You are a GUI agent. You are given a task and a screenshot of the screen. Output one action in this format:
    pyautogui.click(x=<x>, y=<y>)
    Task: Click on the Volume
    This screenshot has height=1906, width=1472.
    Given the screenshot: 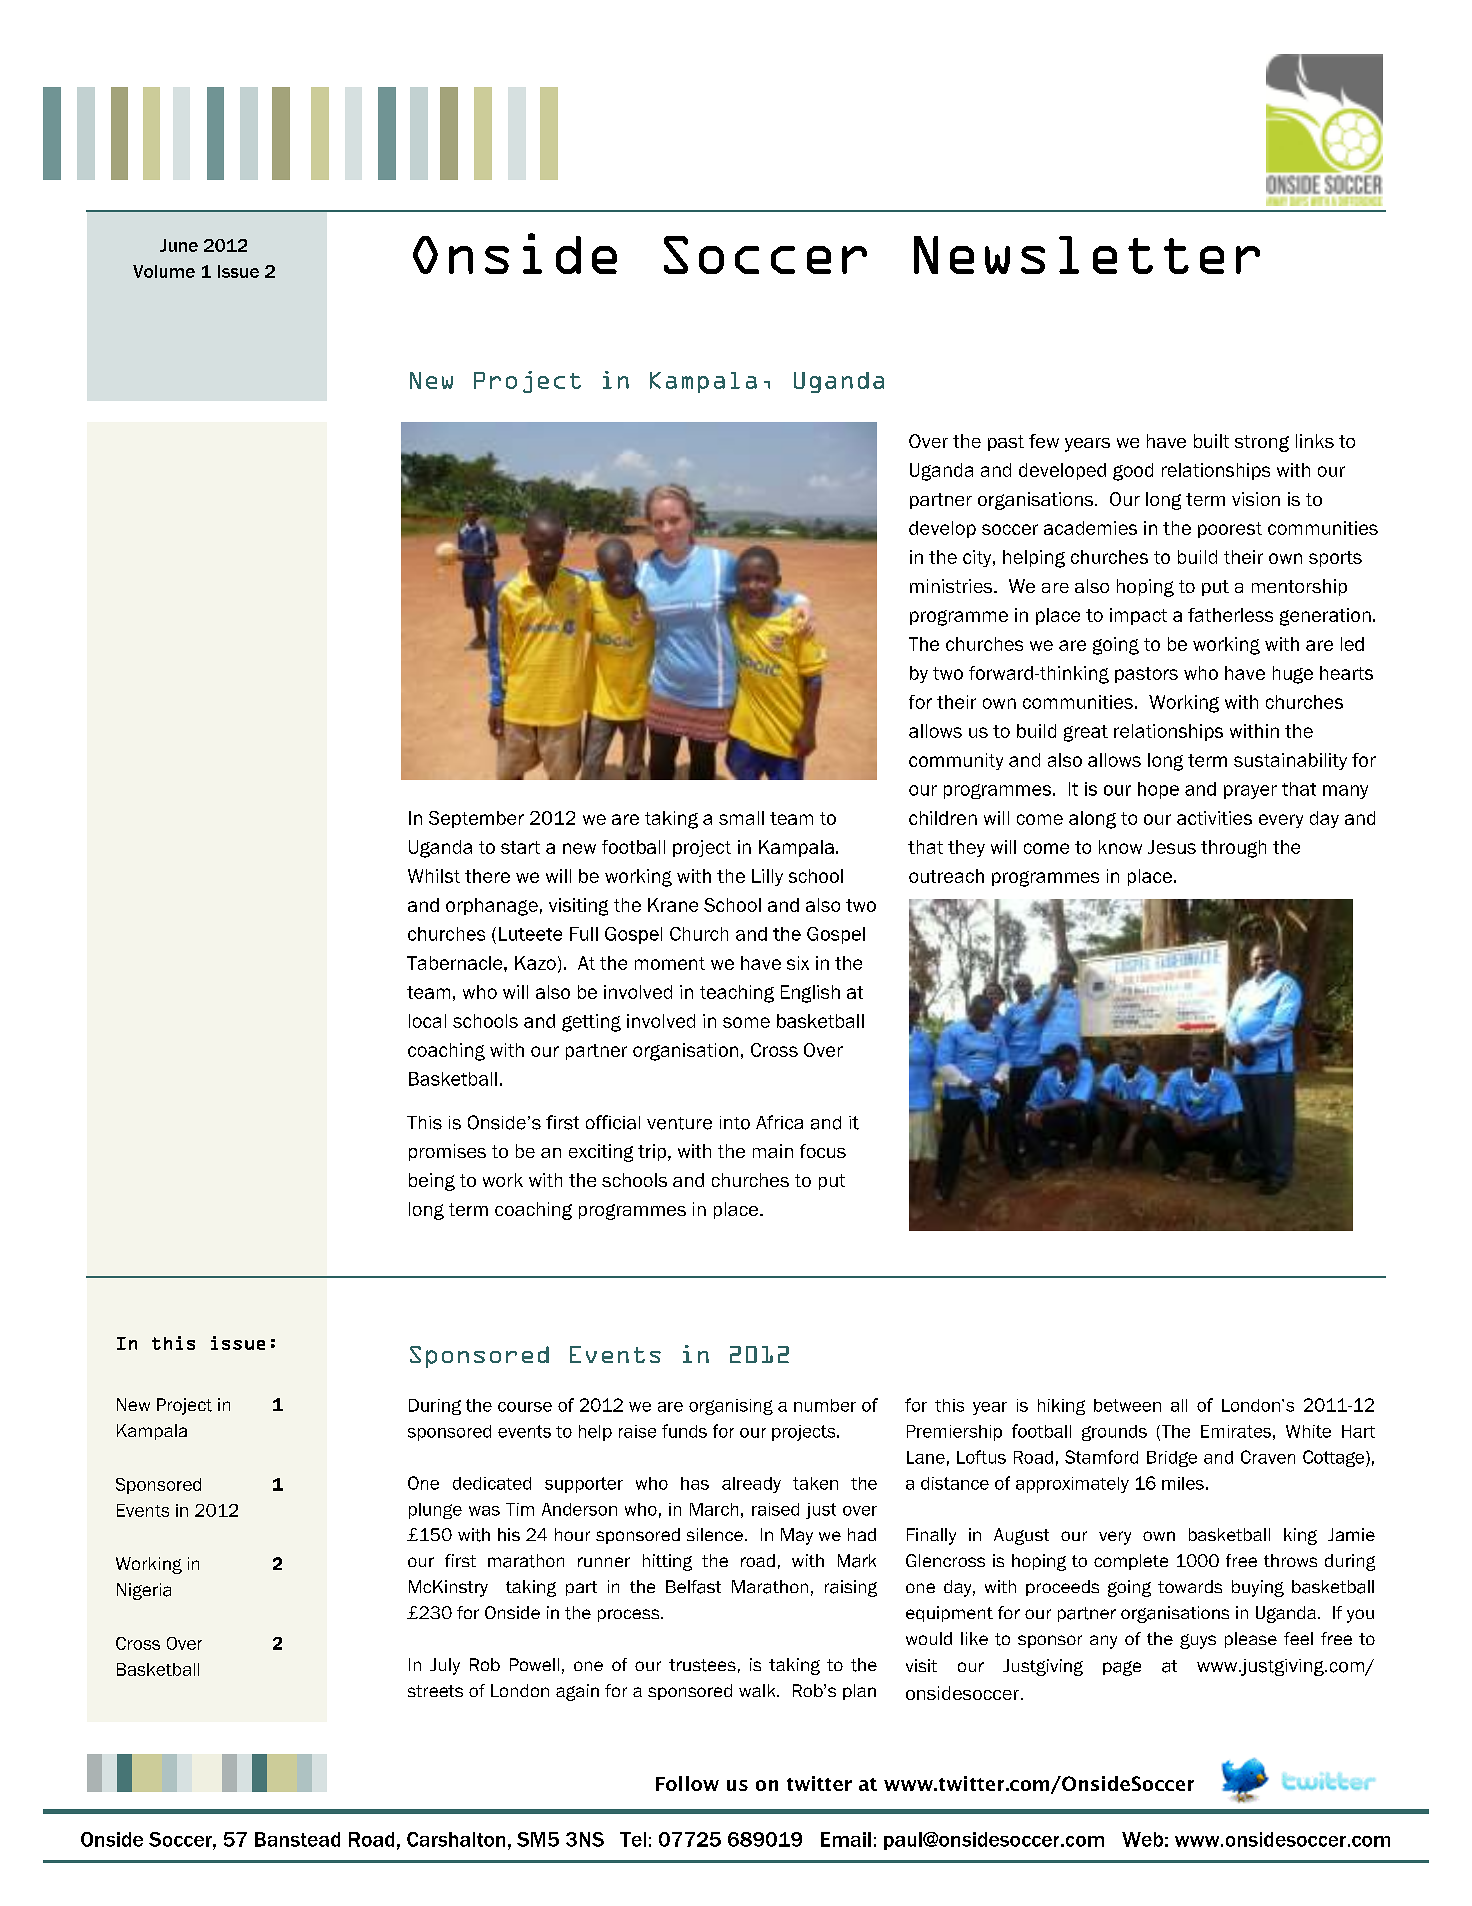 What is the action you would take?
    pyautogui.click(x=164, y=271)
